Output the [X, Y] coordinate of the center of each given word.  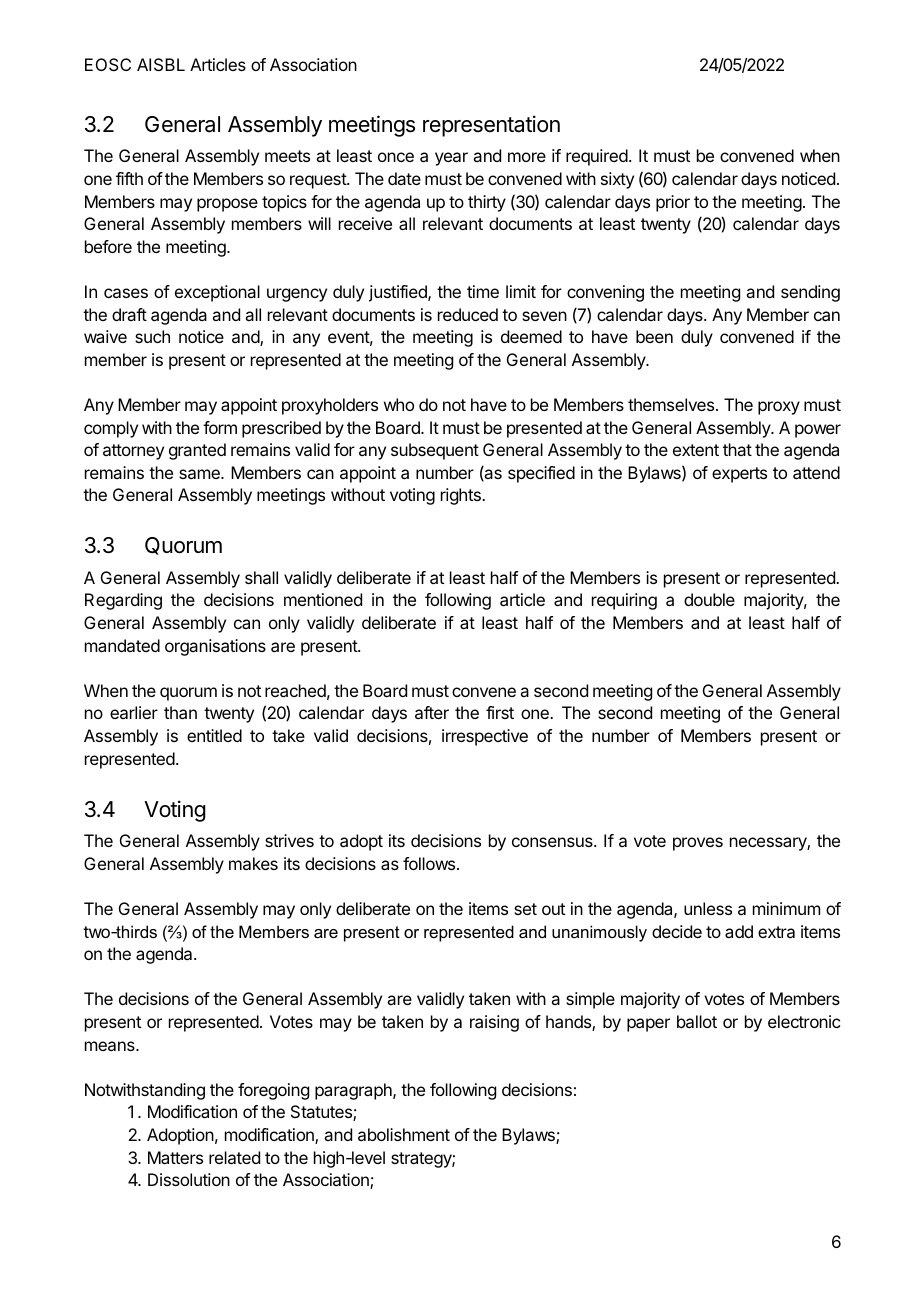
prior [673, 203]
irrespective [485, 737]
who [399, 404]
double [709, 599]
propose [227, 205]
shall [261, 577]
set [525, 909]
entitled [214, 735]
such [152, 336]
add [739, 931]
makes [253, 863]
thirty [487, 203]
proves [698, 844]
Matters [175, 1157]
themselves [672, 404]
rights [462, 496]
